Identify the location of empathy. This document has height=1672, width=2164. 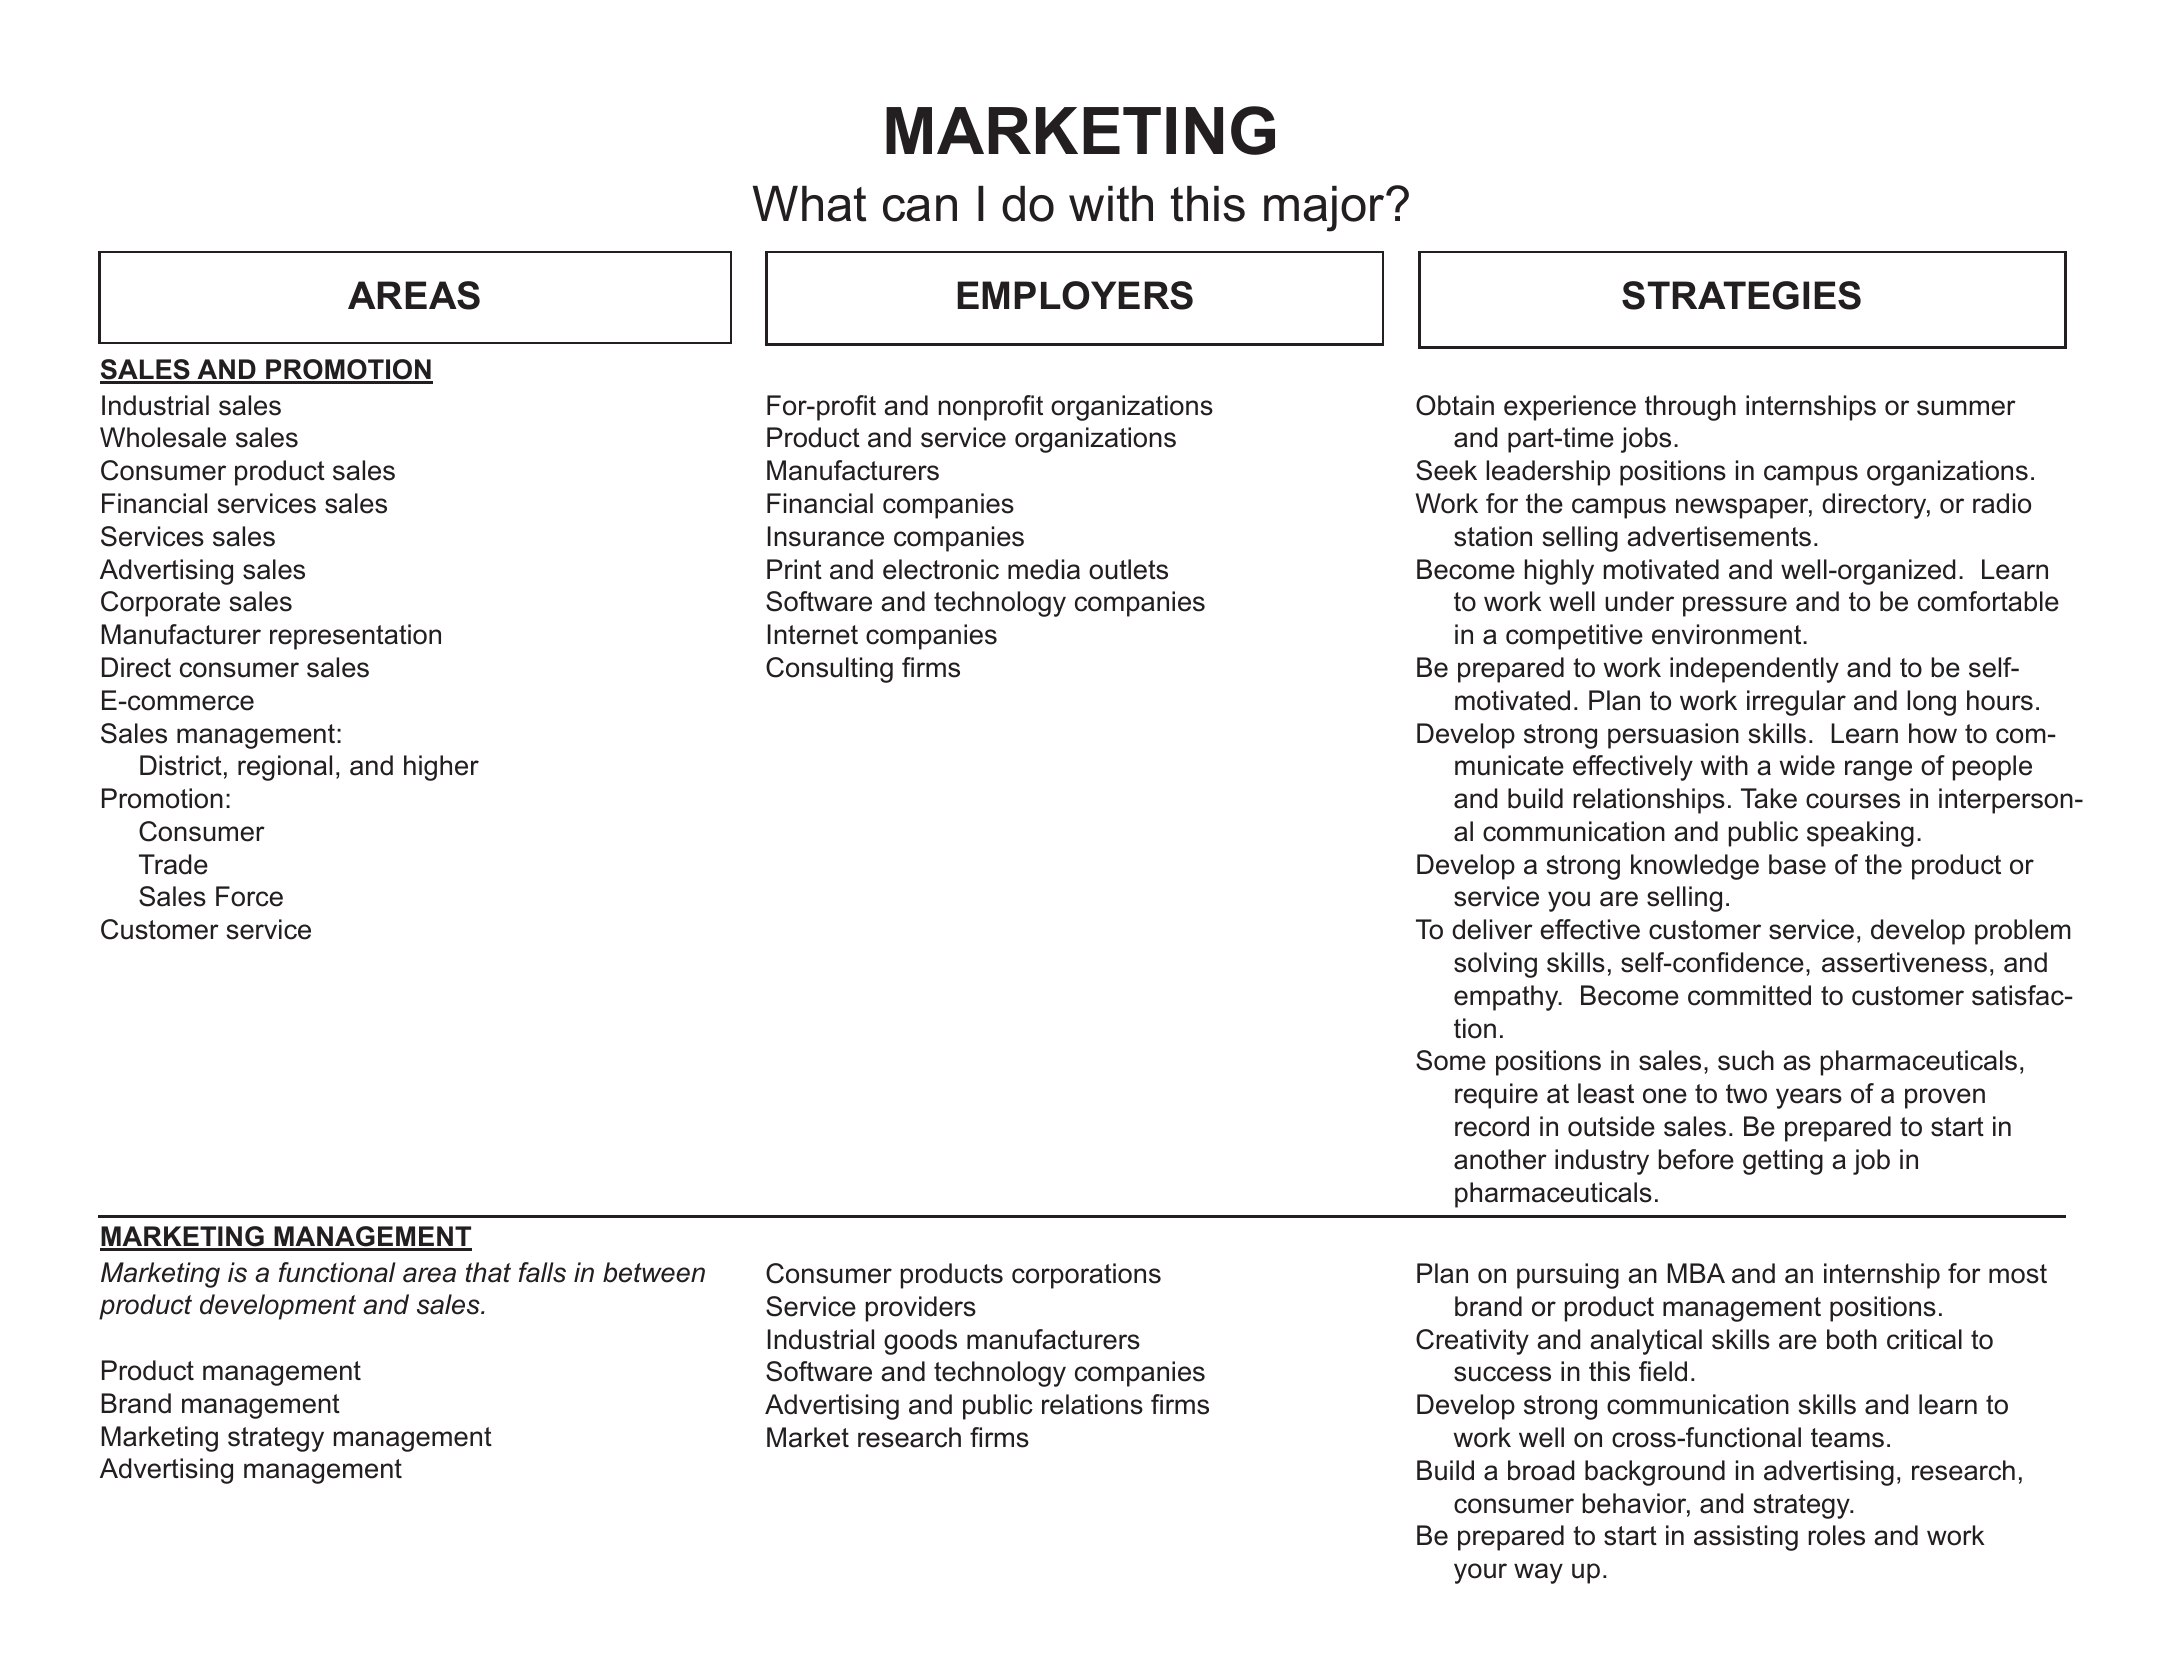
(1507, 998).
